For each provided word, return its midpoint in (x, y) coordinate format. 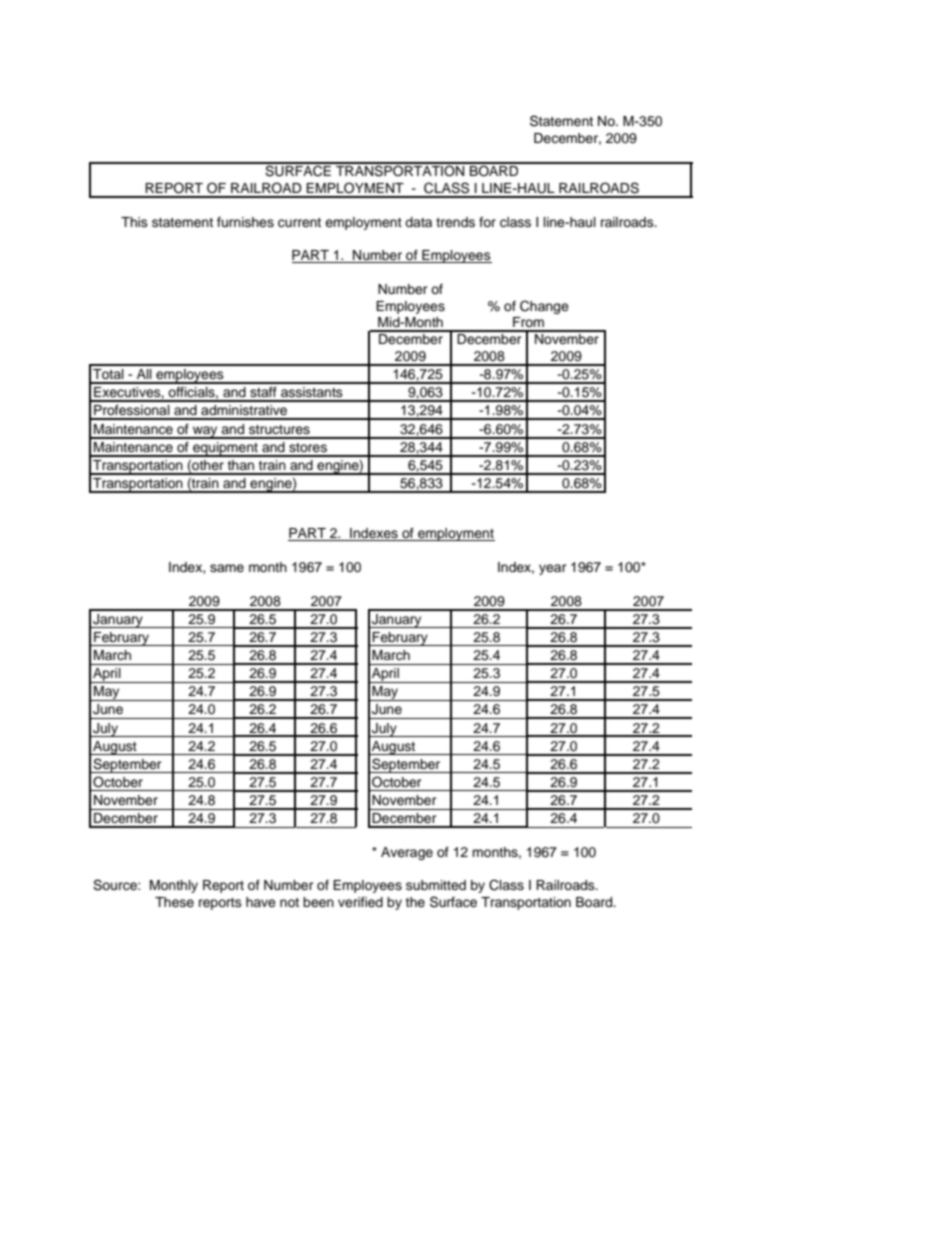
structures (279, 429)
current (299, 223)
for (487, 222)
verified (360, 902)
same (227, 568)
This (134, 222)
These (174, 902)
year (553, 569)
